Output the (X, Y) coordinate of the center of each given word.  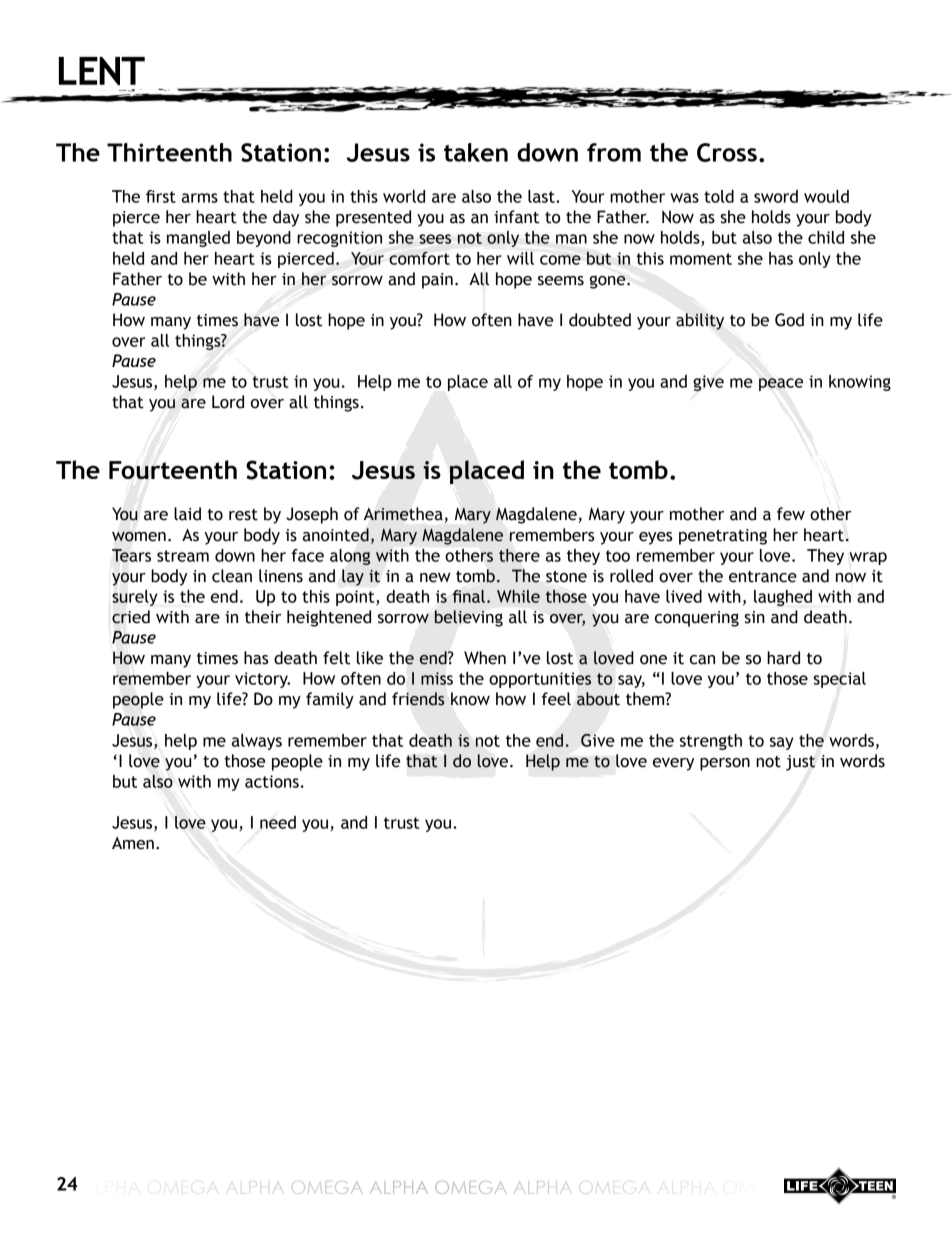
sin (754, 617)
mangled (198, 239)
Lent (102, 71)
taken (476, 152)
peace (781, 384)
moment (701, 259)
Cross (727, 152)
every (673, 764)
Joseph (312, 515)
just (800, 763)
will (520, 258)
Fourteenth (173, 469)
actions (272, 781)
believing (469, 618)
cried (131, 617)
